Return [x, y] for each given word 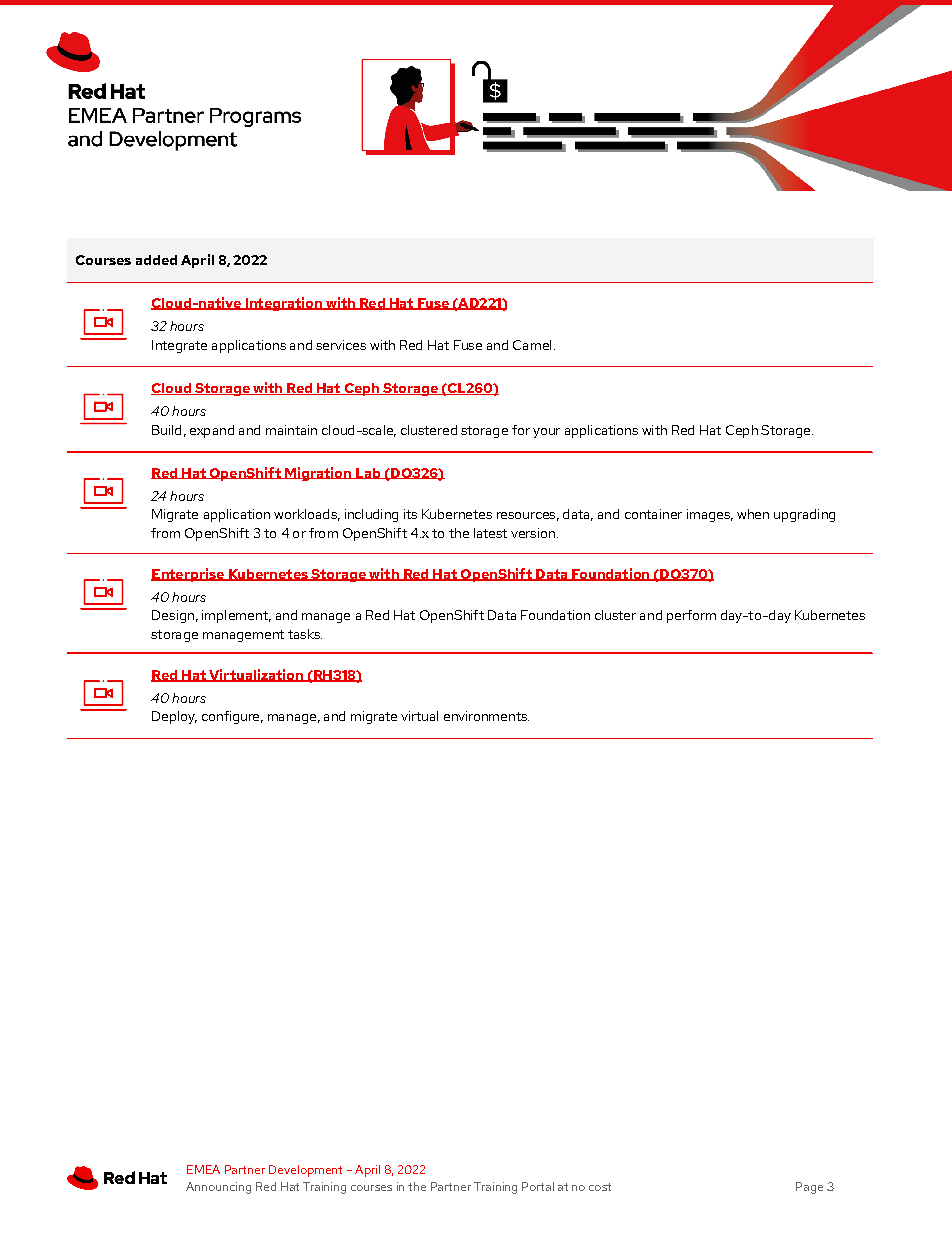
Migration [318, 474]
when [753, 514]
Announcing [218, 1188]
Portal [538, 1186]
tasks [305, 634]
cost [600, 1187]
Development [305, 1171]
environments [486, 716]
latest [490, 533]
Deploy [174, 717]
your [546, 433]
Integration [283, 304]
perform [691, 616]
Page [809, 1188]
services [341, 345]
